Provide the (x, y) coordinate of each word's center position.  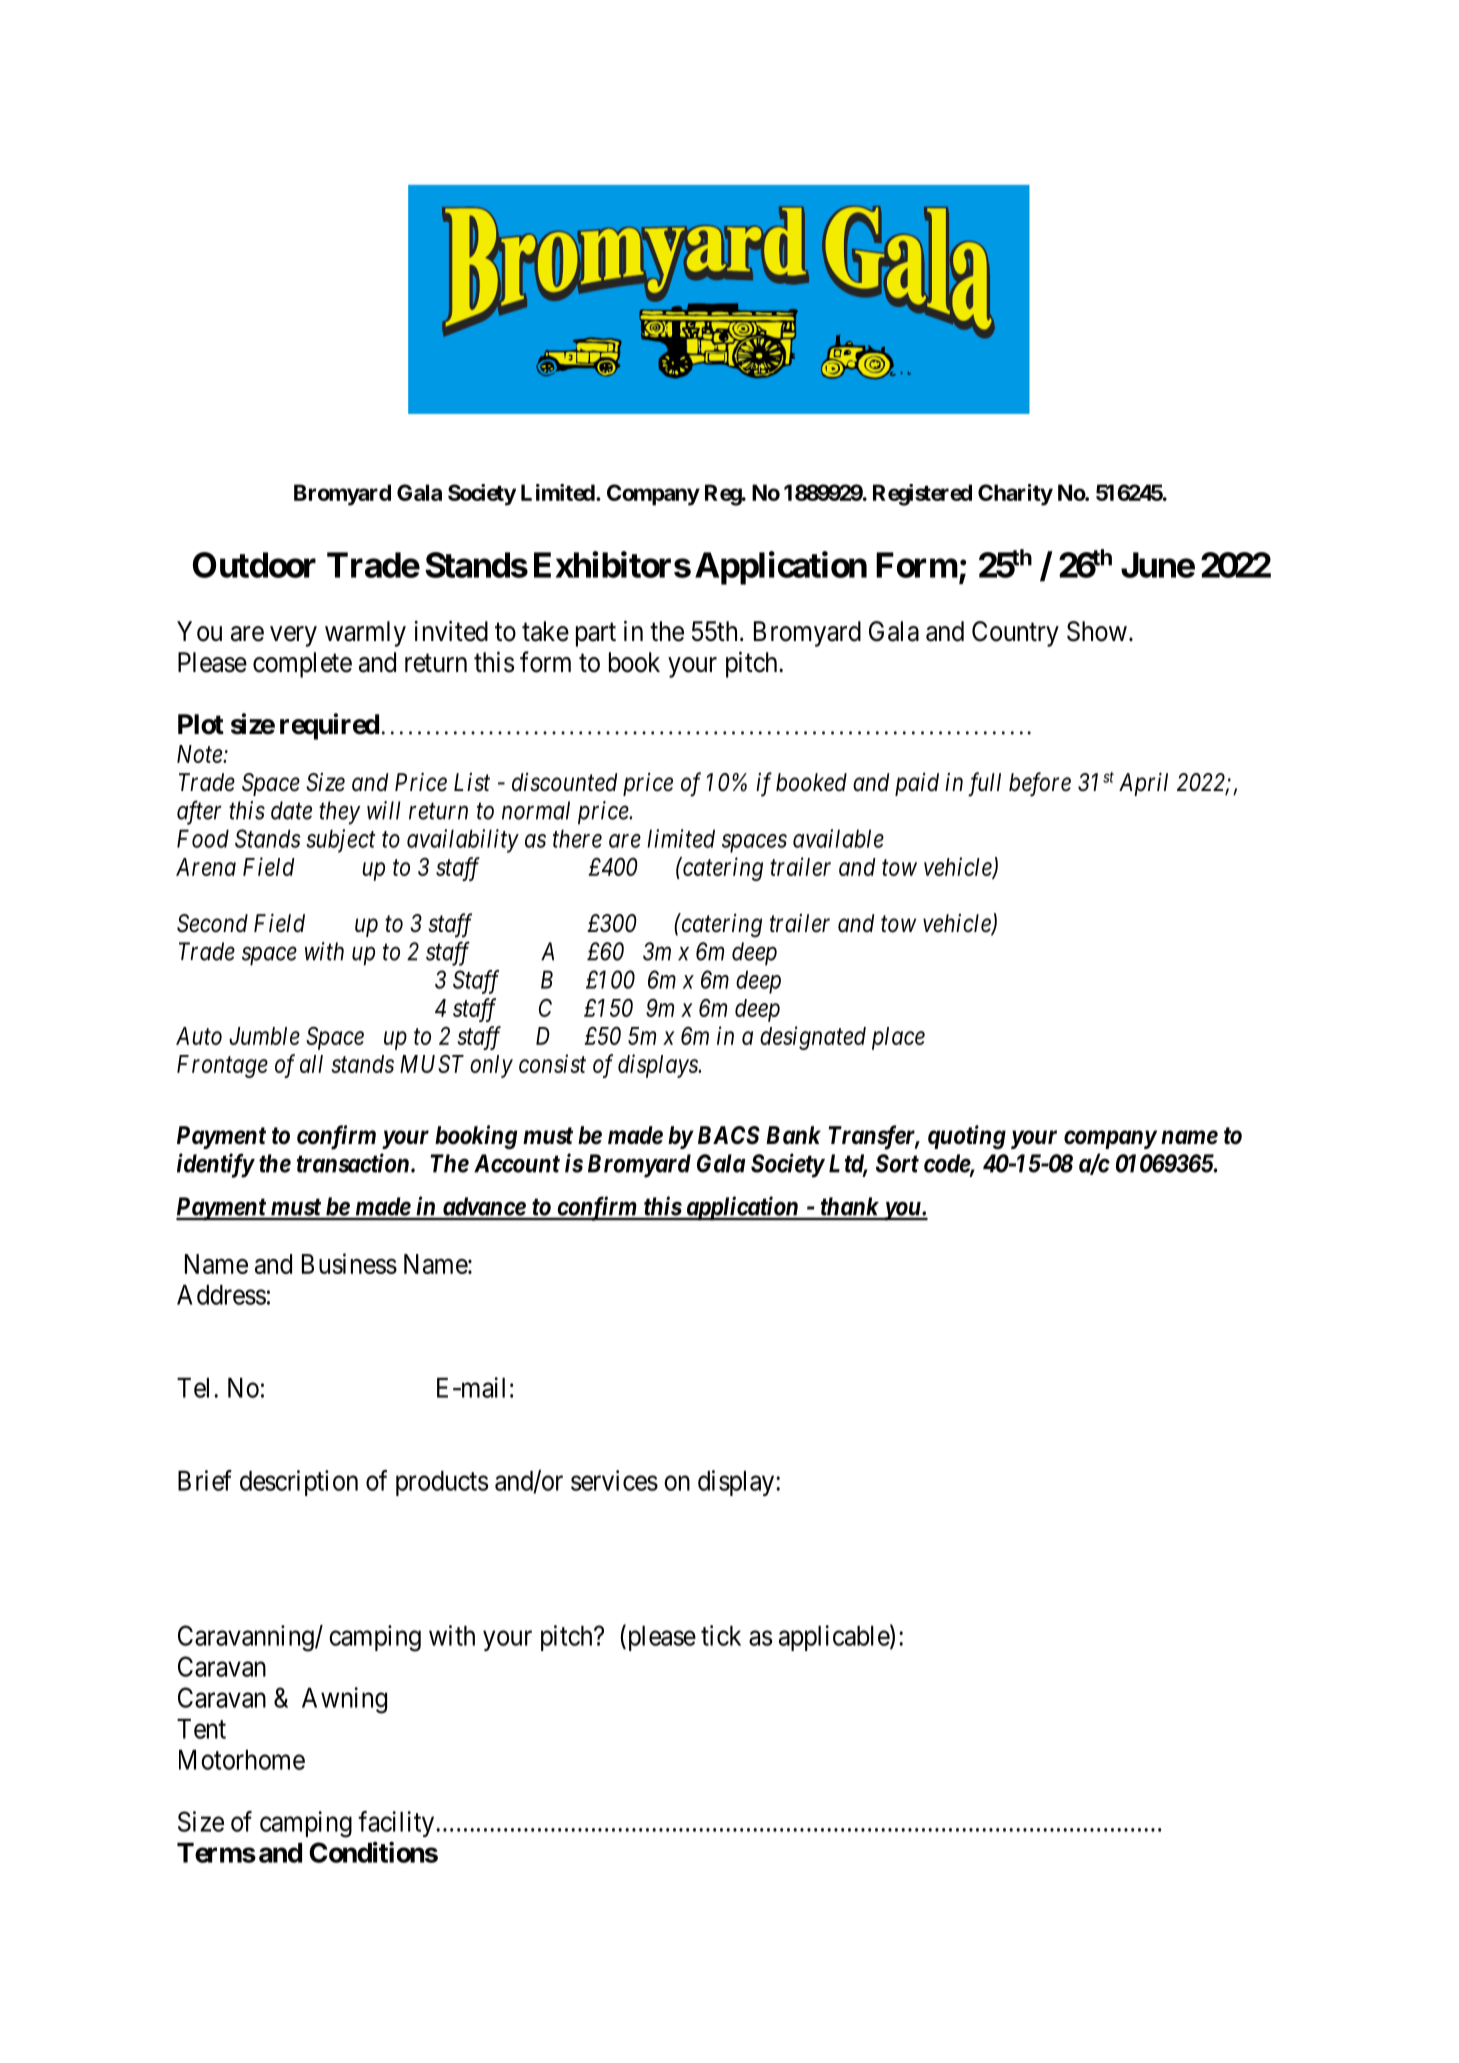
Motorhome (242, 1760)
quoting (967, 1137)
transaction (353, 1163)
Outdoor (254, 565)
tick (721, 1635)
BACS (729, 1135)
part (596, 635)
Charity (1015, 495)
